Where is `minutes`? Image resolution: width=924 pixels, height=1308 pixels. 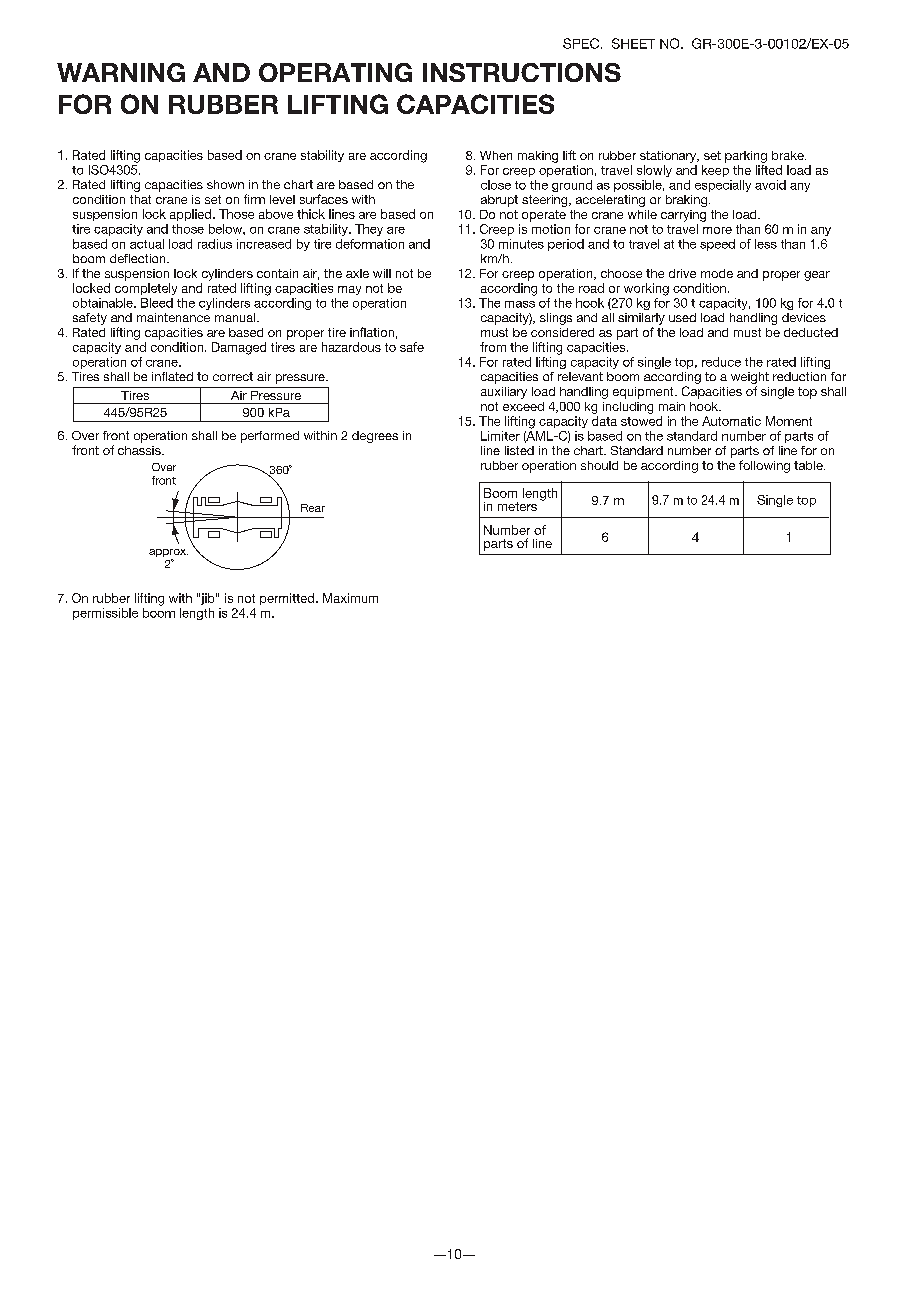
minutes is located at coordinates (521, 244).
